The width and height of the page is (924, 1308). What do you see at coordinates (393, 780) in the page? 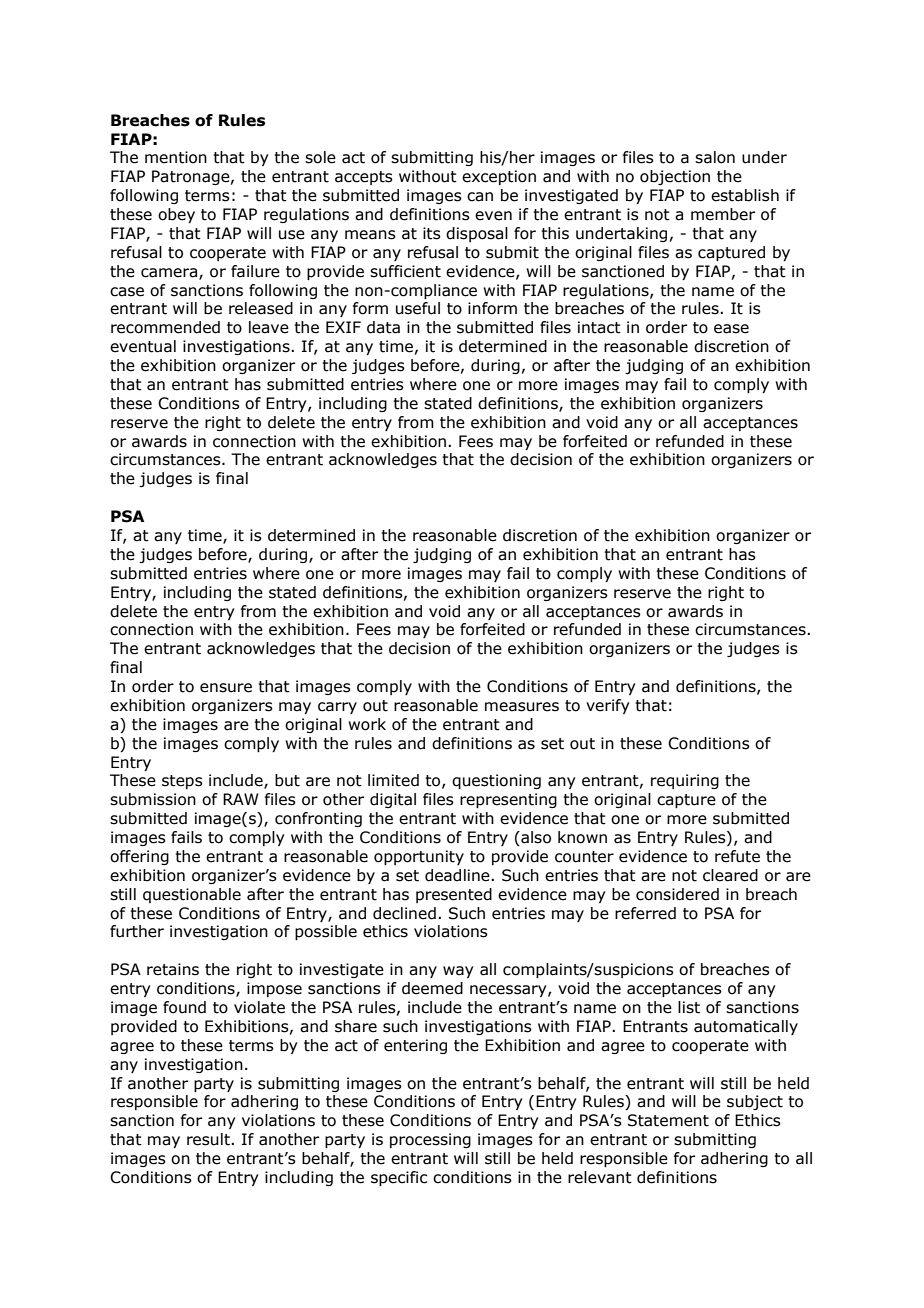
I see `limited` at bounding box center [393, 780].
